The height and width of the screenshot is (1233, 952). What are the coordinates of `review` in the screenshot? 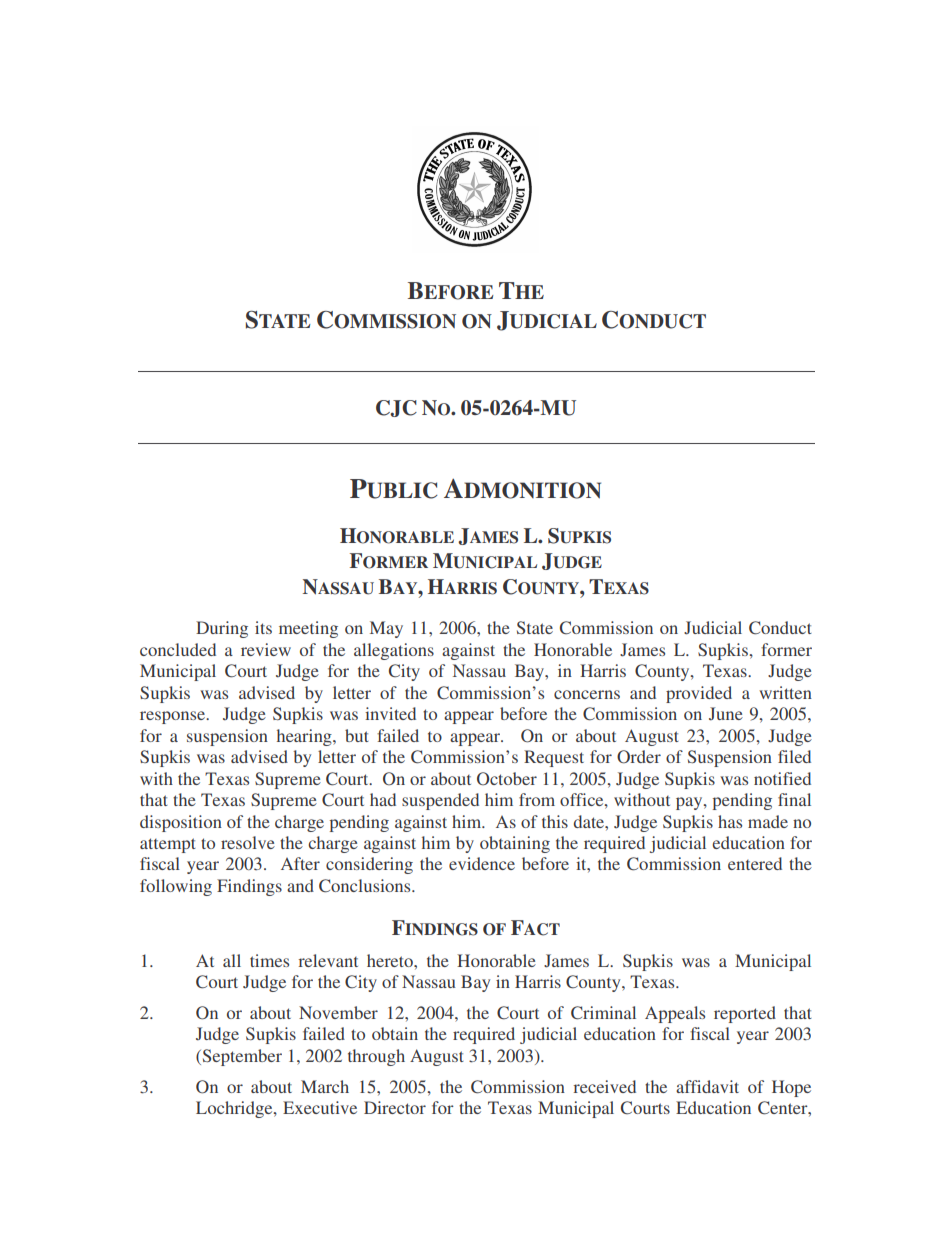 It's located at (266, 649).
